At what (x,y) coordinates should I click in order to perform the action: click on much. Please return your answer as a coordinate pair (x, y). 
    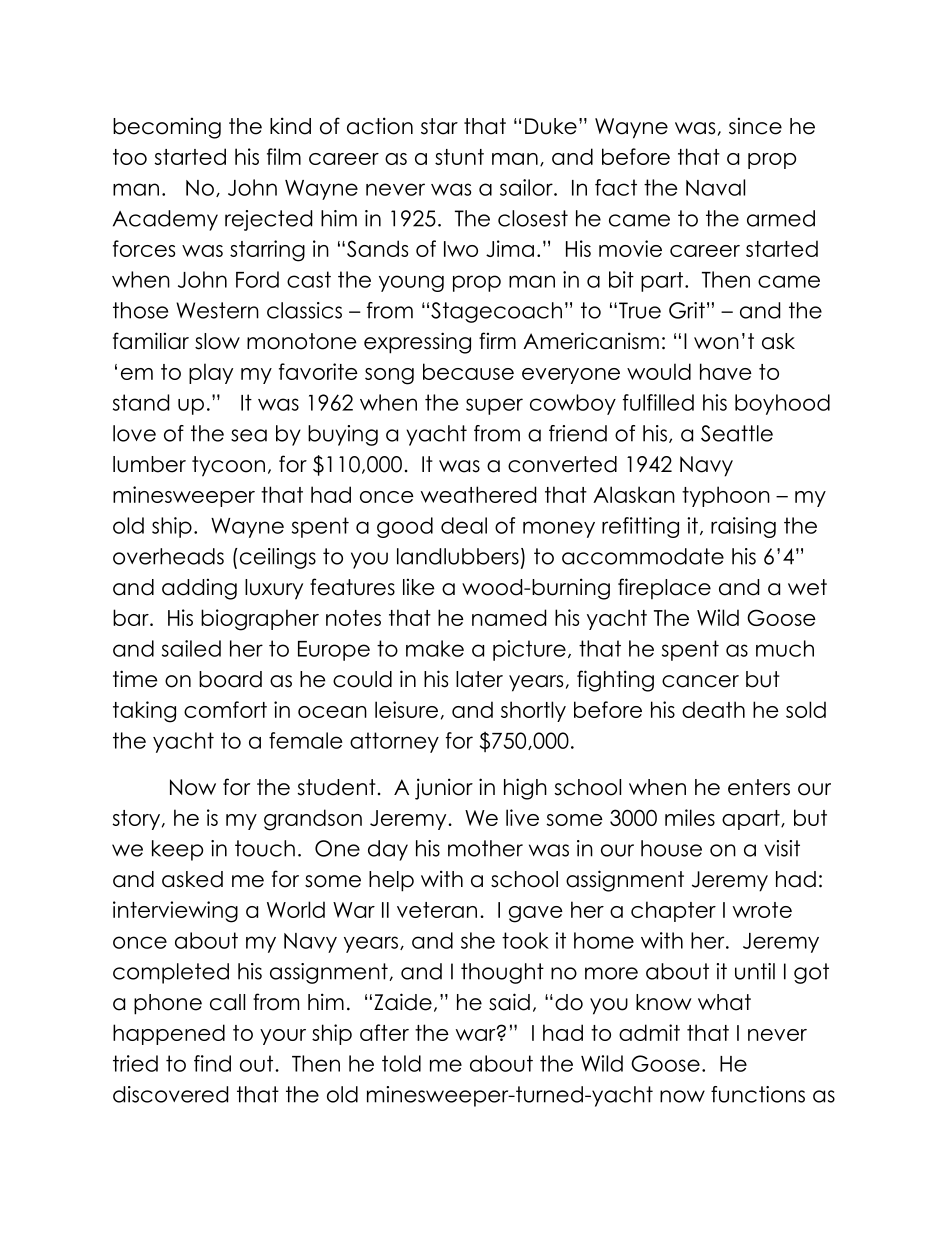
    Looking at the image, I should click on (785, 648).
